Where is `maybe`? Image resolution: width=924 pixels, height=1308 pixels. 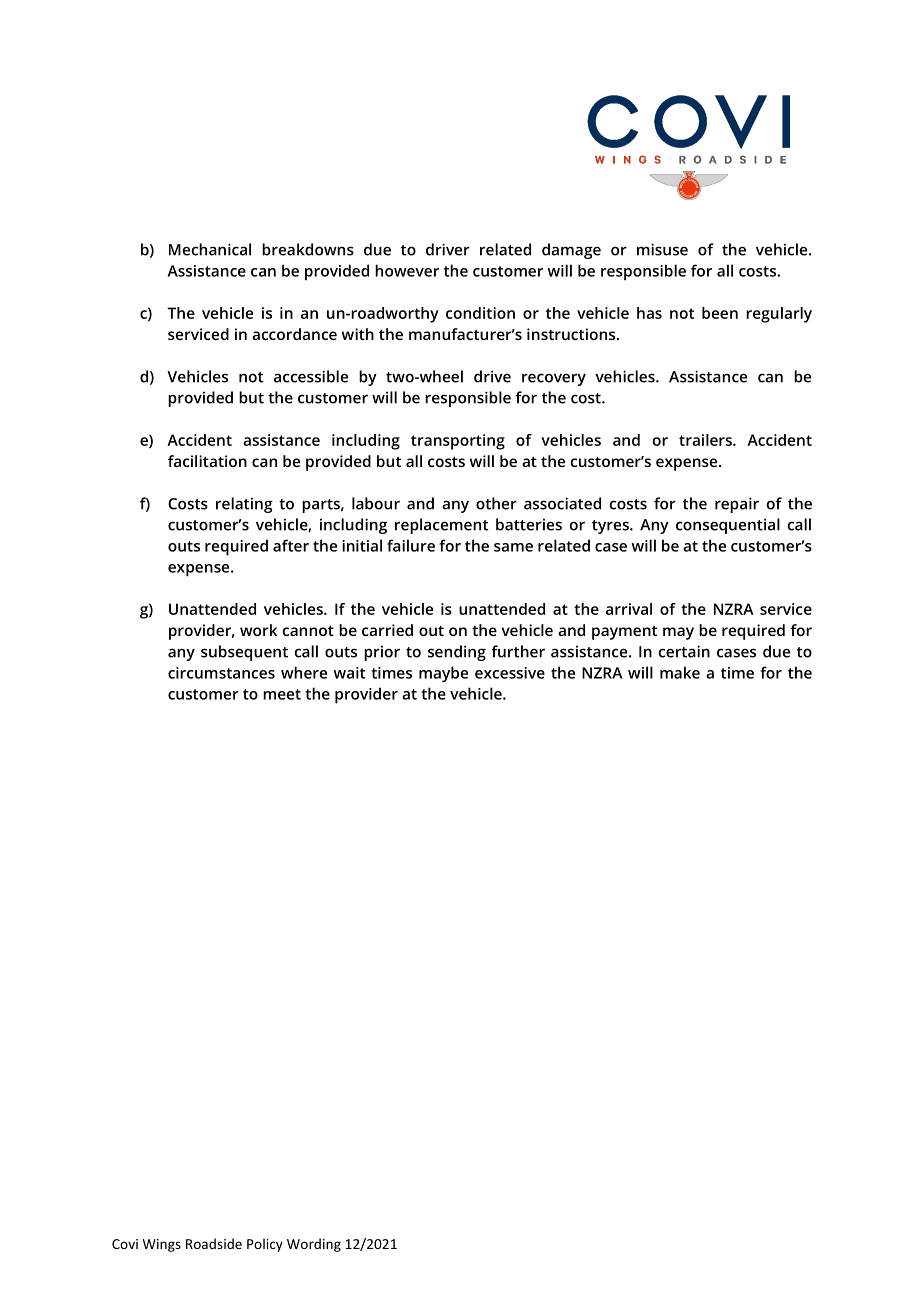
maybe is located at coordinates (443, 674).
